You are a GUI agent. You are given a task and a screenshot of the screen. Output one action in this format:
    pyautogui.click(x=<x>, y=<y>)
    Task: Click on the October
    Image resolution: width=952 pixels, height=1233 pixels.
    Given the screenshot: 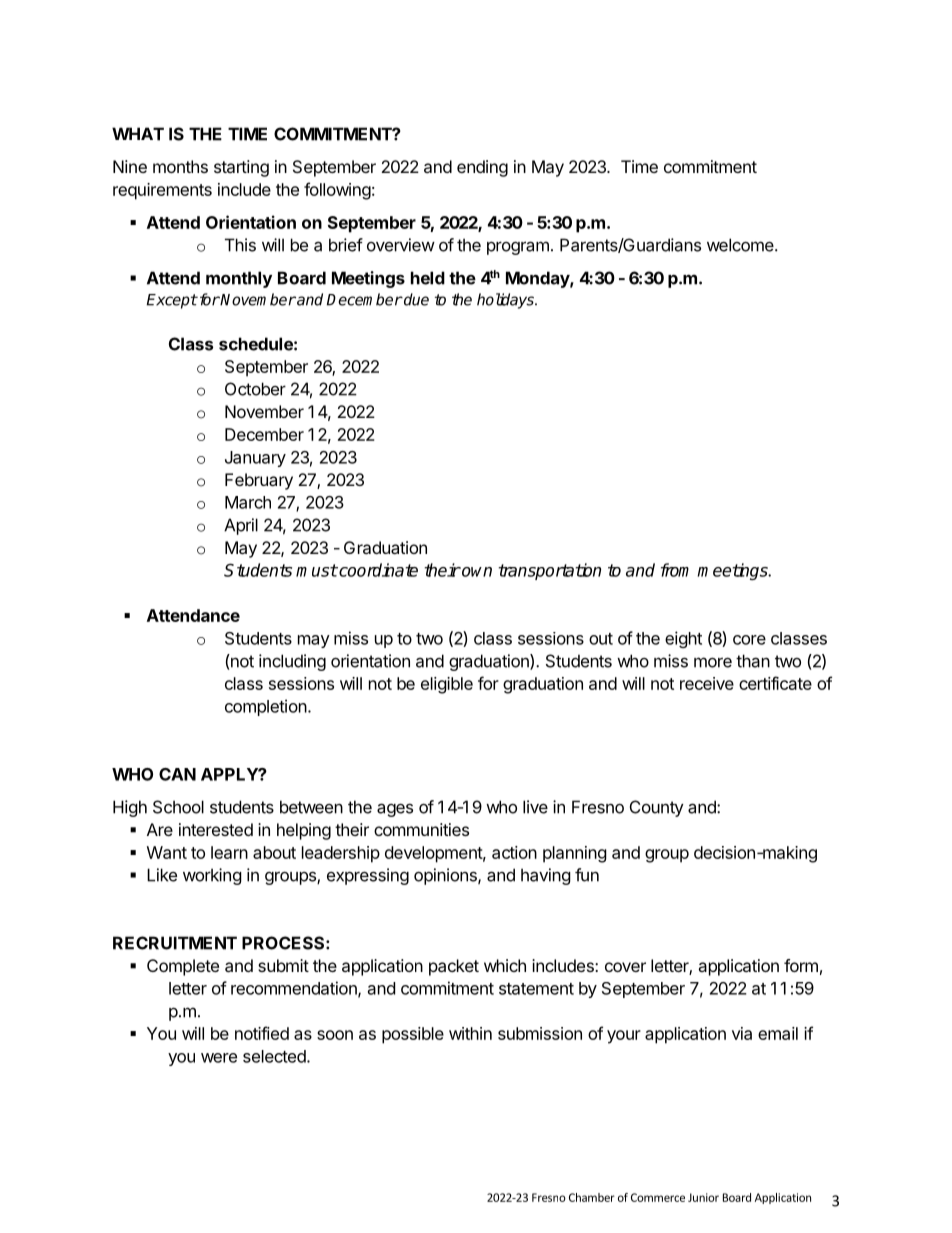 What is the action you would take?
    pyautogui.click(x=255, y=389)
